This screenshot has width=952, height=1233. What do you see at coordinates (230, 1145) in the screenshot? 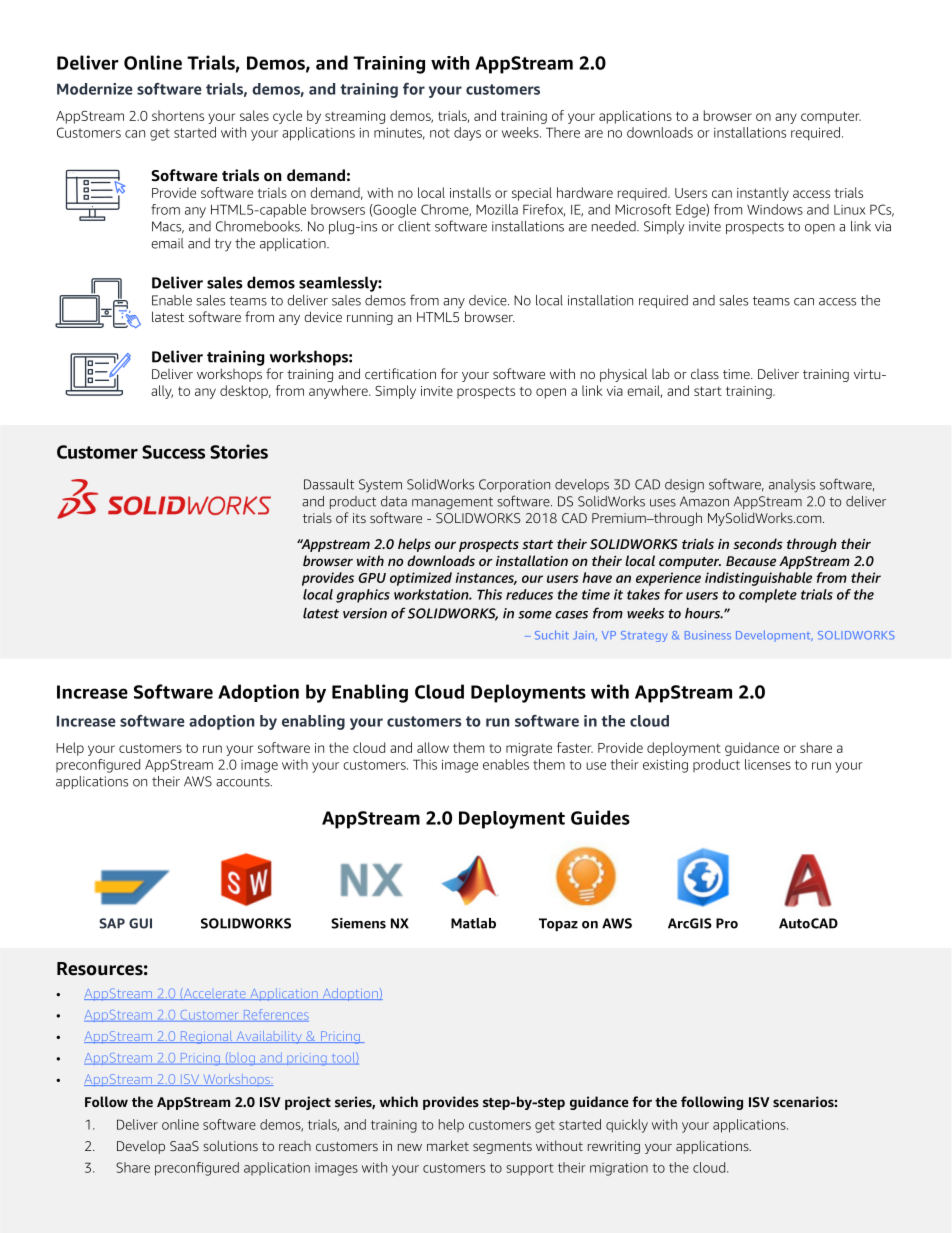
I see `solutions` at bounding box center [230, 1145].
